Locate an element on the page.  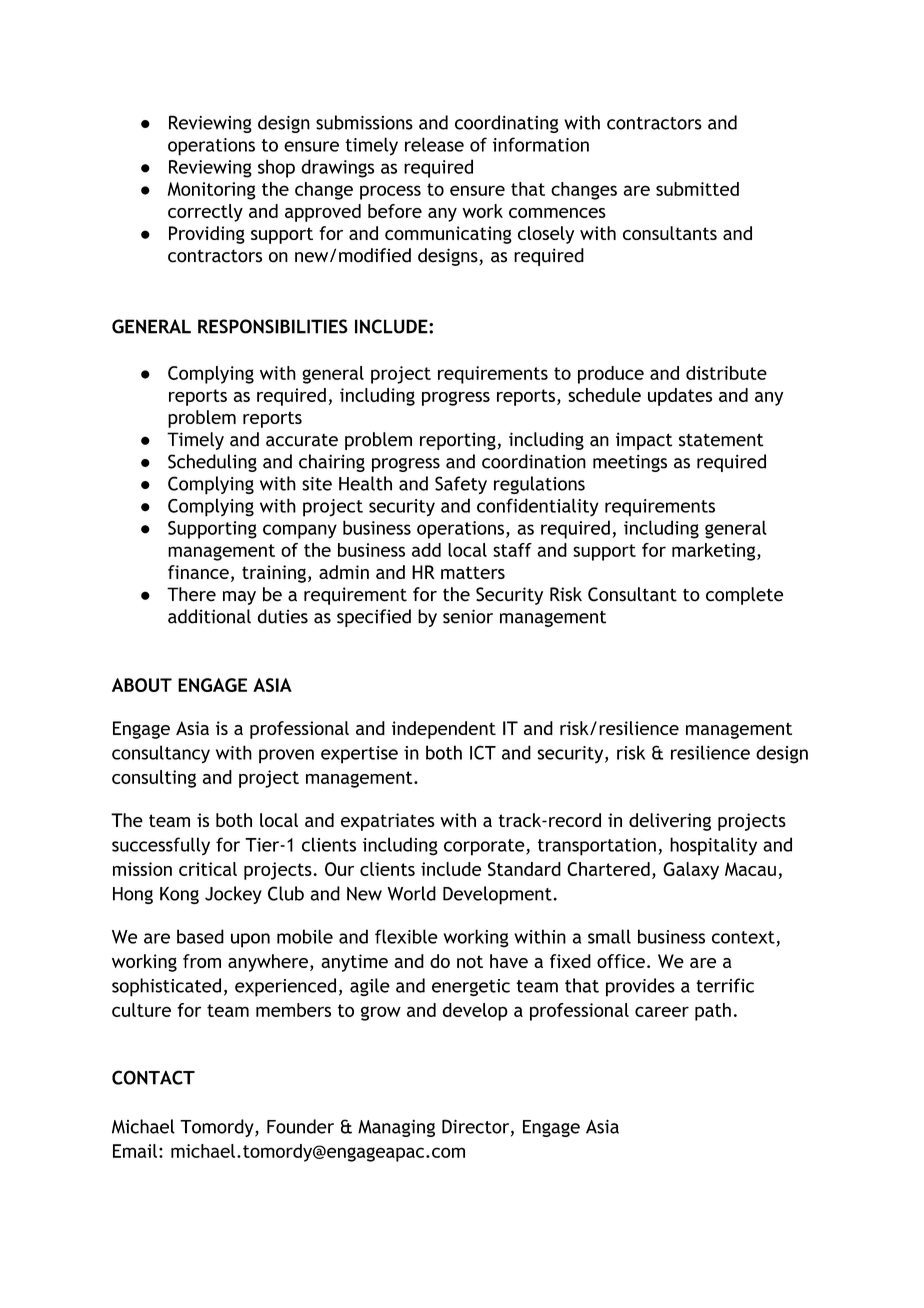
release is located at coordinates (434, 144).
